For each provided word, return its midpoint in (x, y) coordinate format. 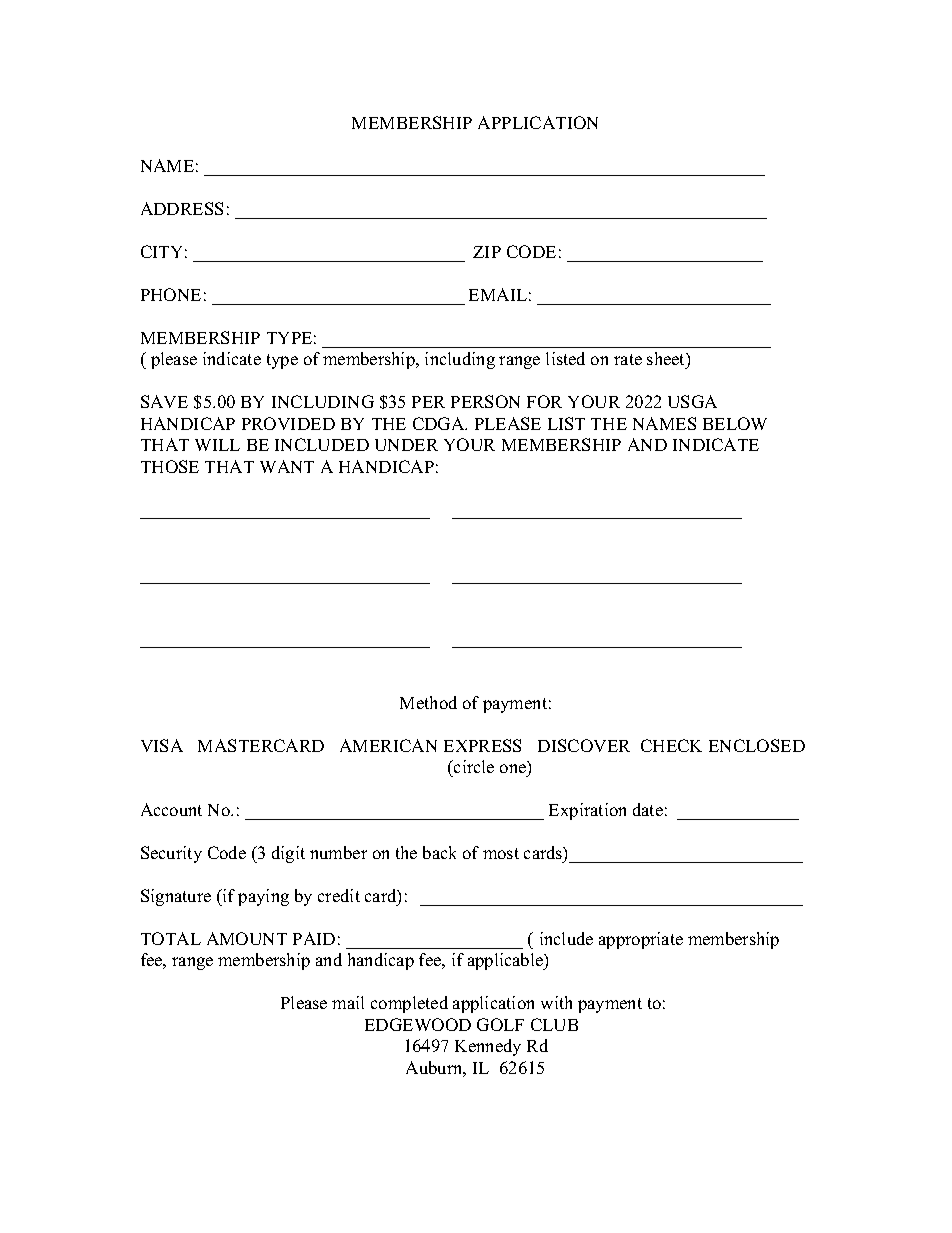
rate (628, 359)
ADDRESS (182, 208)
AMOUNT (247, 938)
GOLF (500, 1024)
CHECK (671, 745)
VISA (162, 745)
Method (428, 702)
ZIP (487, 252)
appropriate (641, 940)
